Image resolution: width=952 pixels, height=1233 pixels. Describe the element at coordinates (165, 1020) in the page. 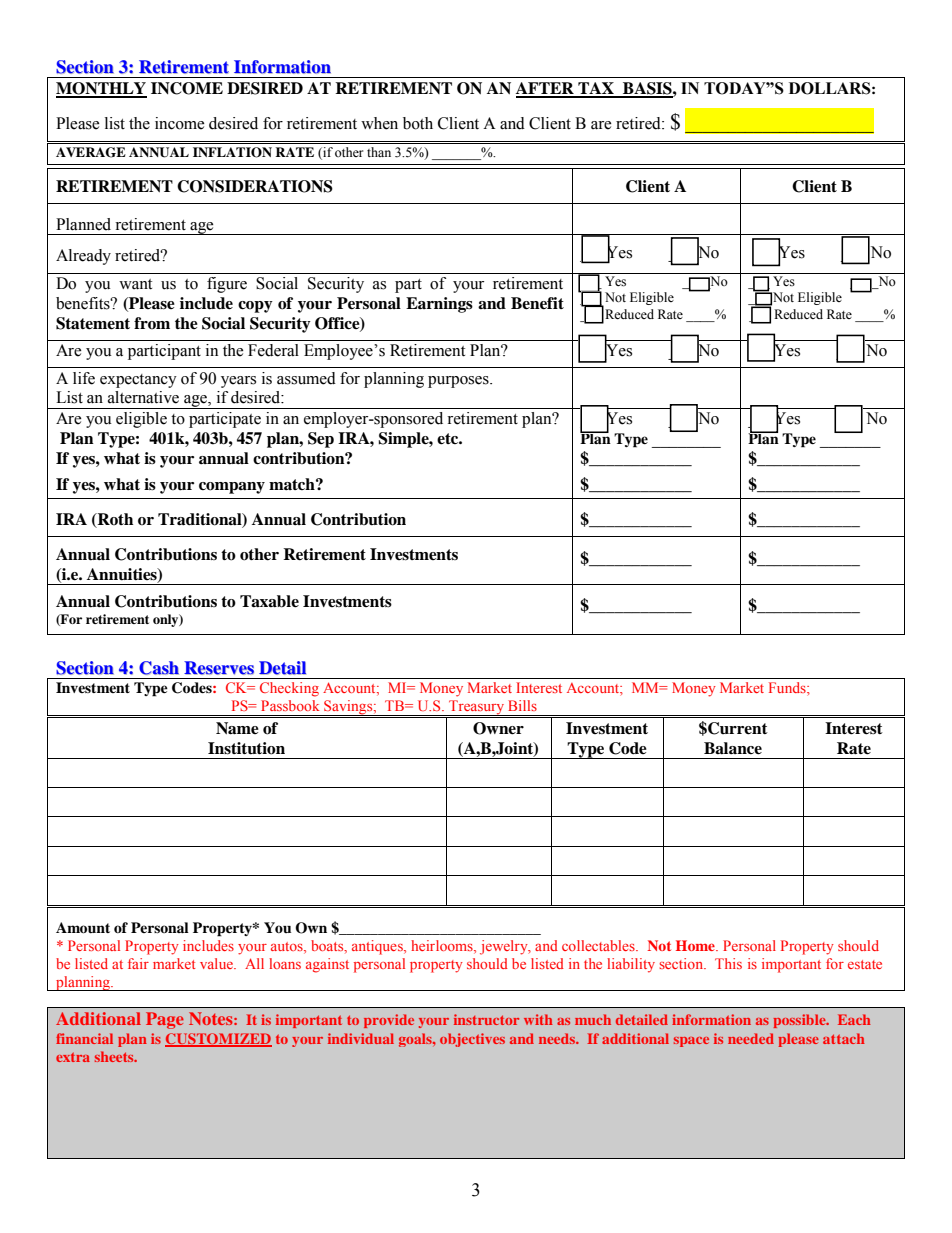

I see `Page` at that location.
